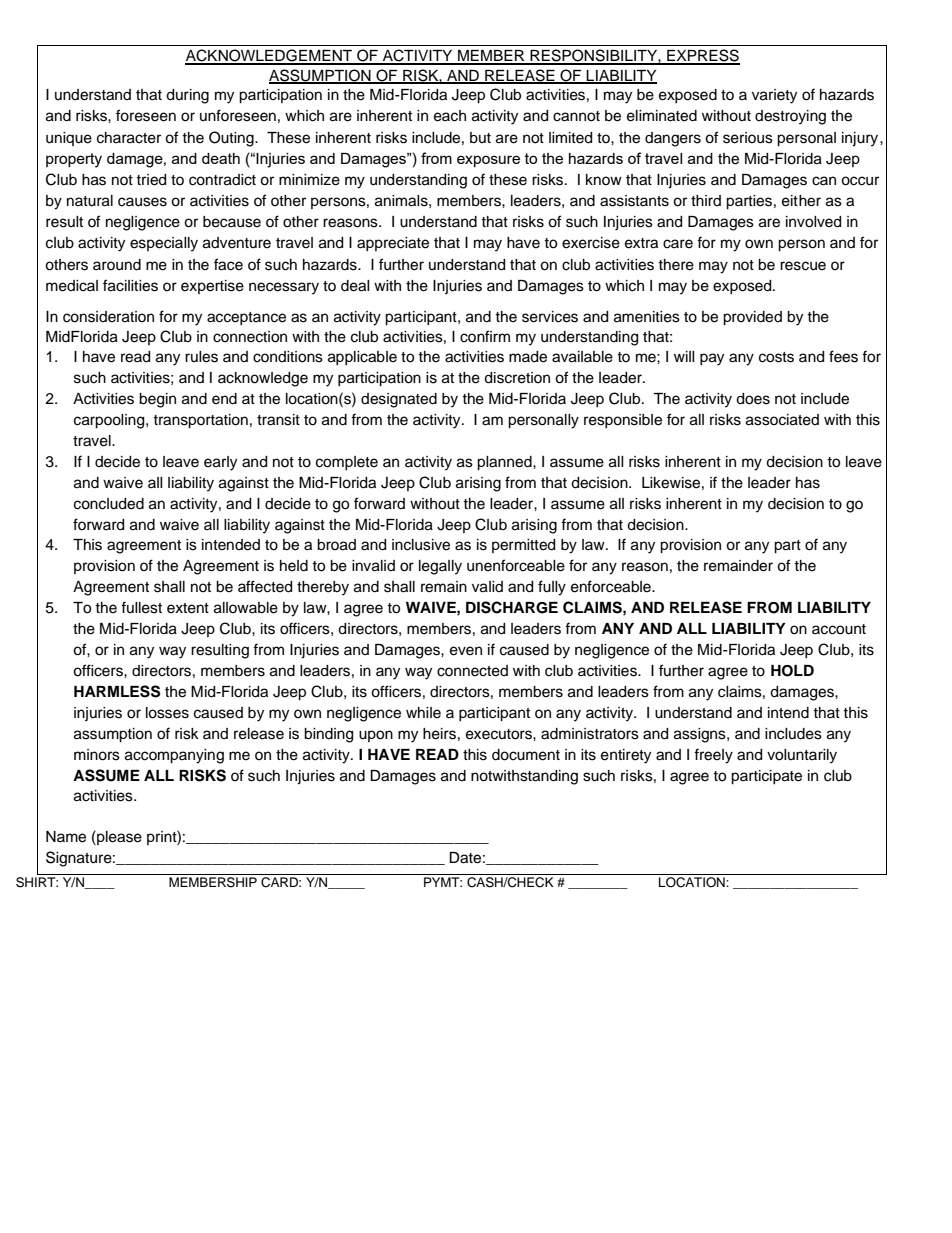 This image has height=1233, width=952. What do you see at coordinates (526, 755) in the image?
I see `document` at bounding box center [526, 755].
